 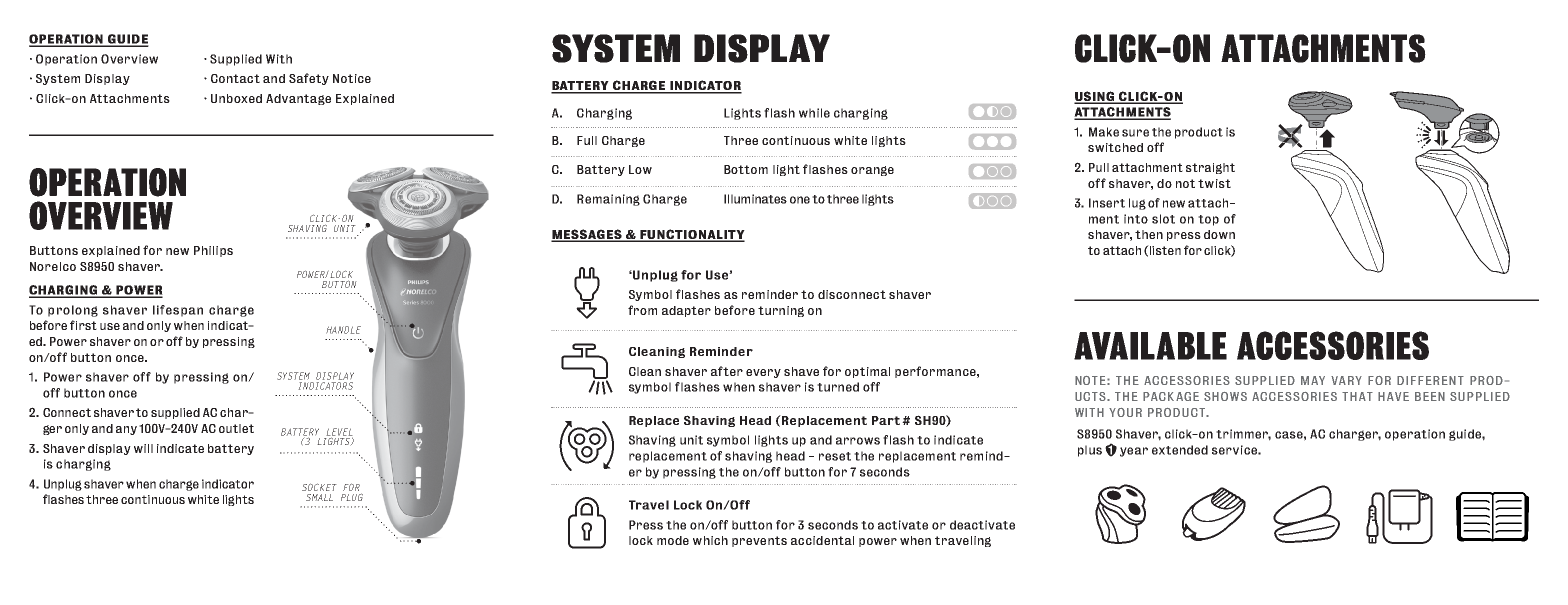 I want to click on FUNCTIONALITY, so click(x=691, y=235).
